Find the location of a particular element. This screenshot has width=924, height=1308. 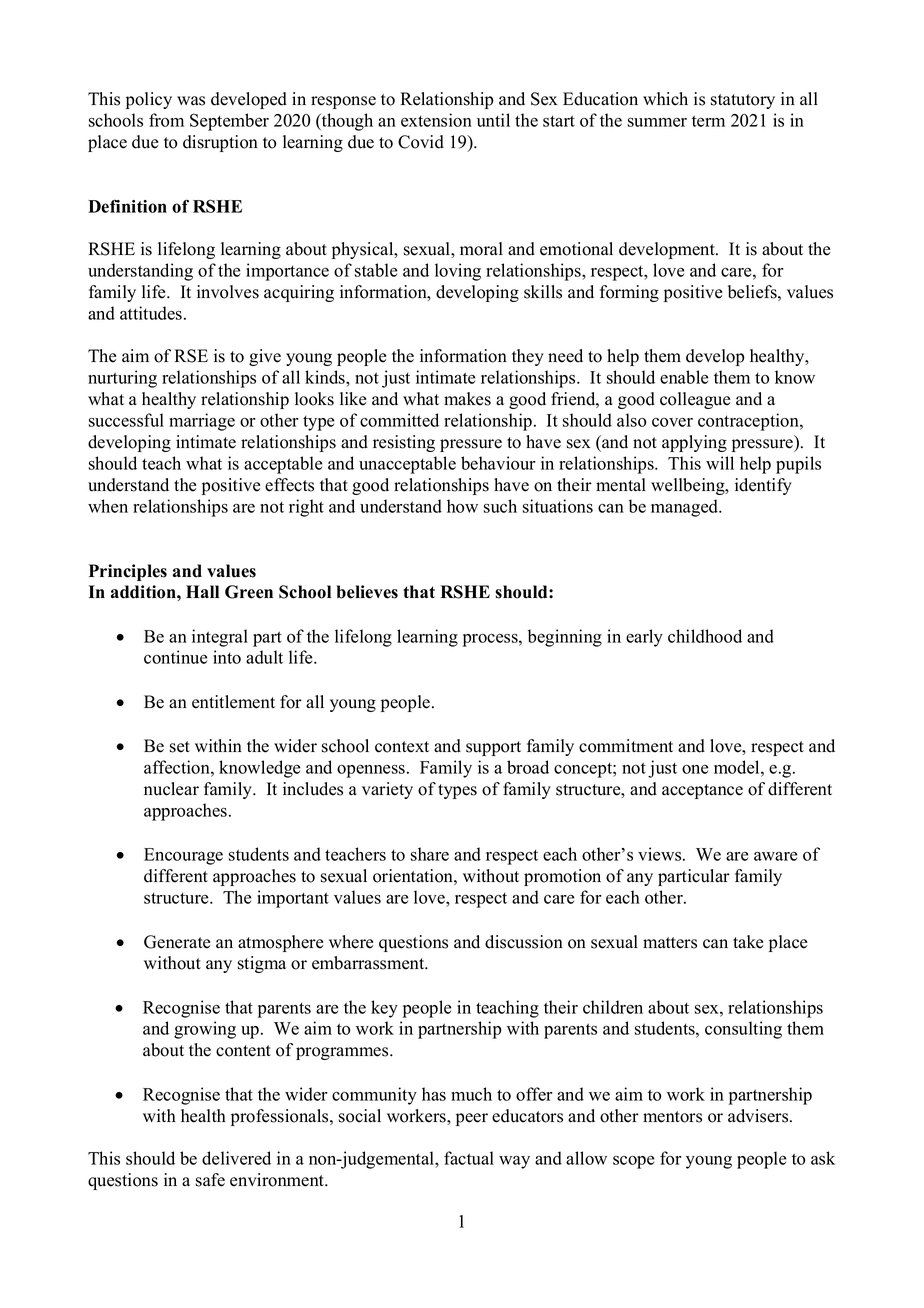

integral is located at coordinates (220, 638).
